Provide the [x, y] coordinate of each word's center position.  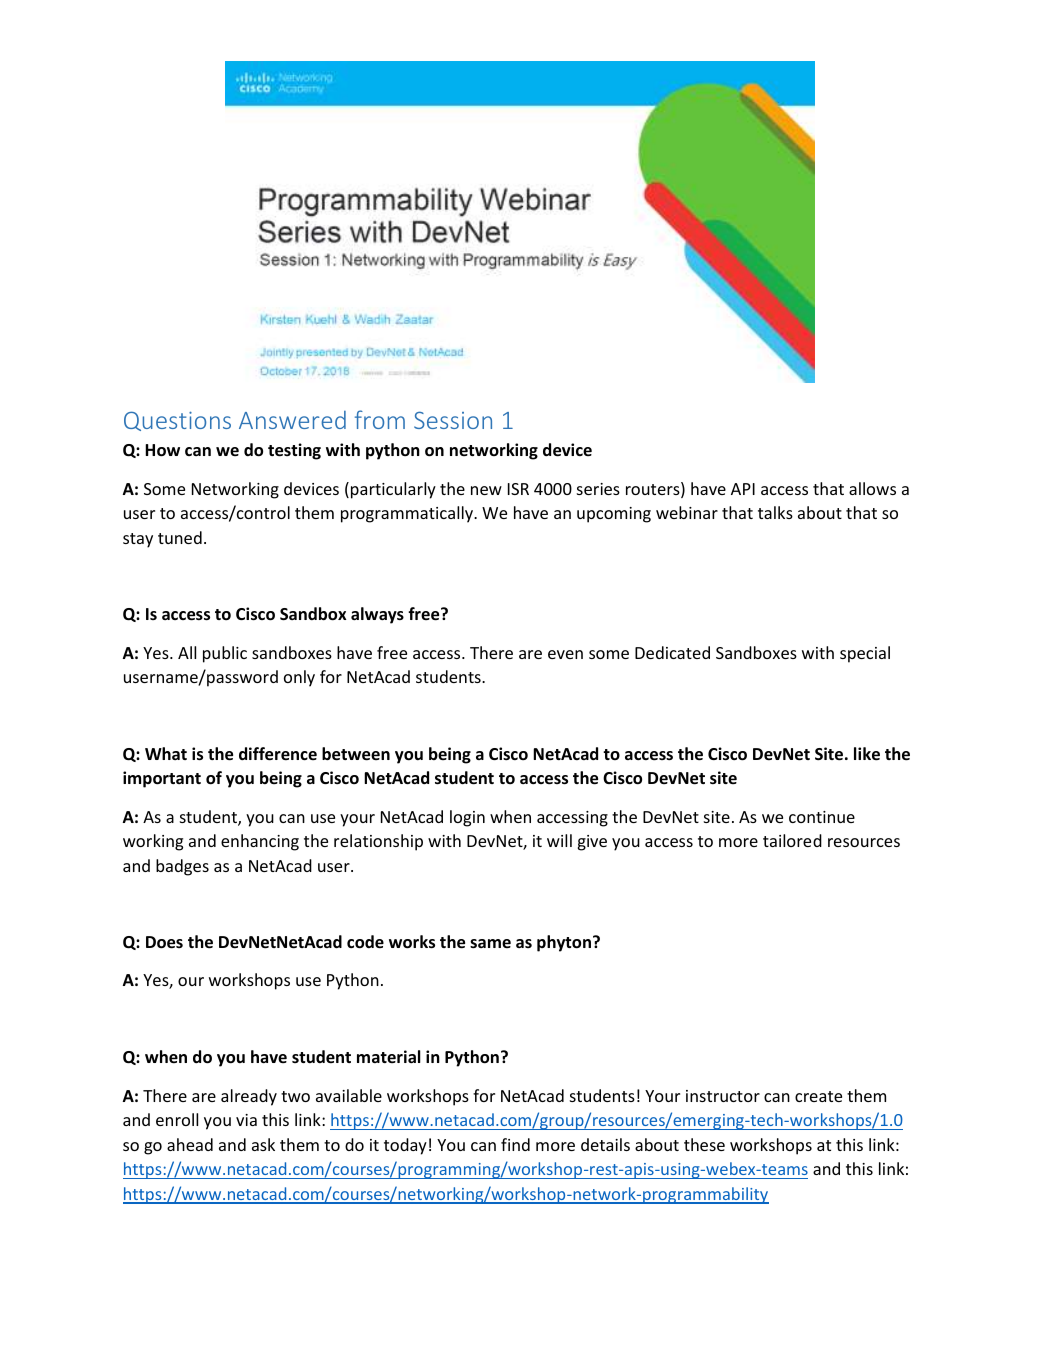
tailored [792, 840]
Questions [177, 421]
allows [872, 488]
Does [164, 942]
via [246, 1120]
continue [822, 817]
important [162, 779]
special [865, 654]
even [565, 654]
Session [453, 420]
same [490, 943]
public [225, 654]
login [467, 818]
